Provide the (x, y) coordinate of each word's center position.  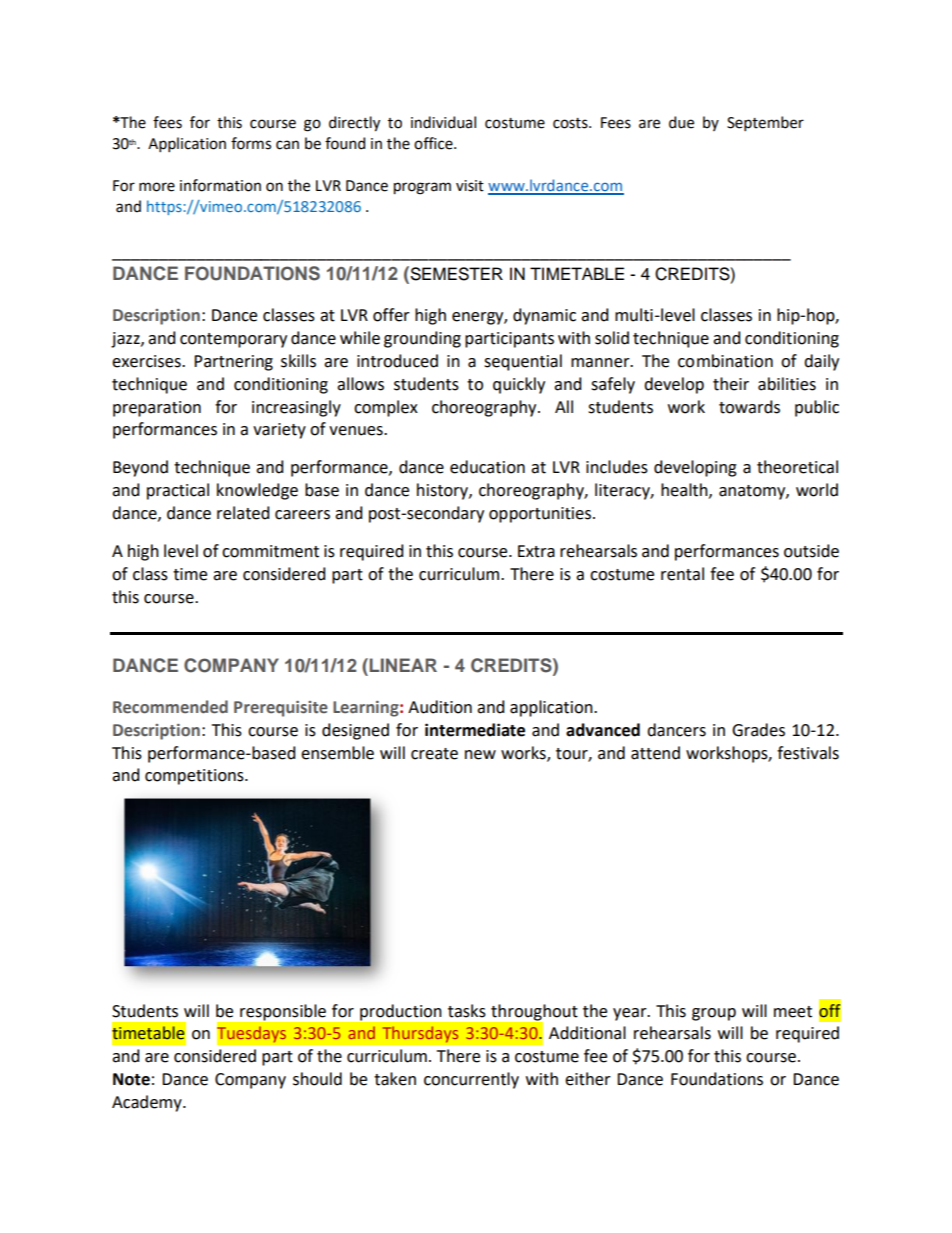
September (765, 123)
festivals (808, 753)
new (480, 755)
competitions (195, 777)
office (434, 143)
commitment (270, 551)
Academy (148, 1103)
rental (682, 574)
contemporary (233, 340)
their (731, 384)
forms (251, 143)
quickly (519, 385)
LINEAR (402, 665)
